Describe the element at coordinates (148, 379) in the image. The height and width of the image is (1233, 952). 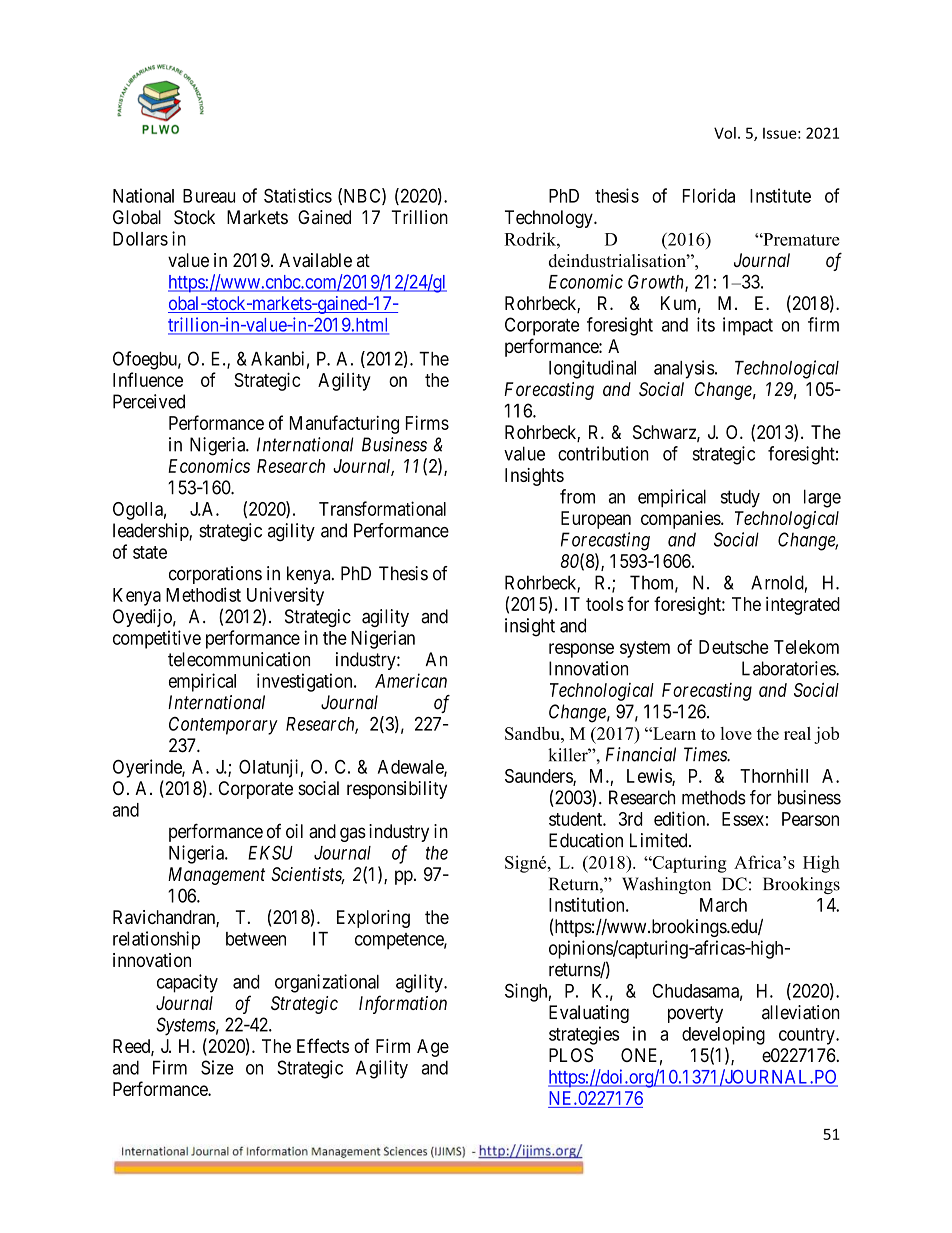
I see `Influence` at that location.
